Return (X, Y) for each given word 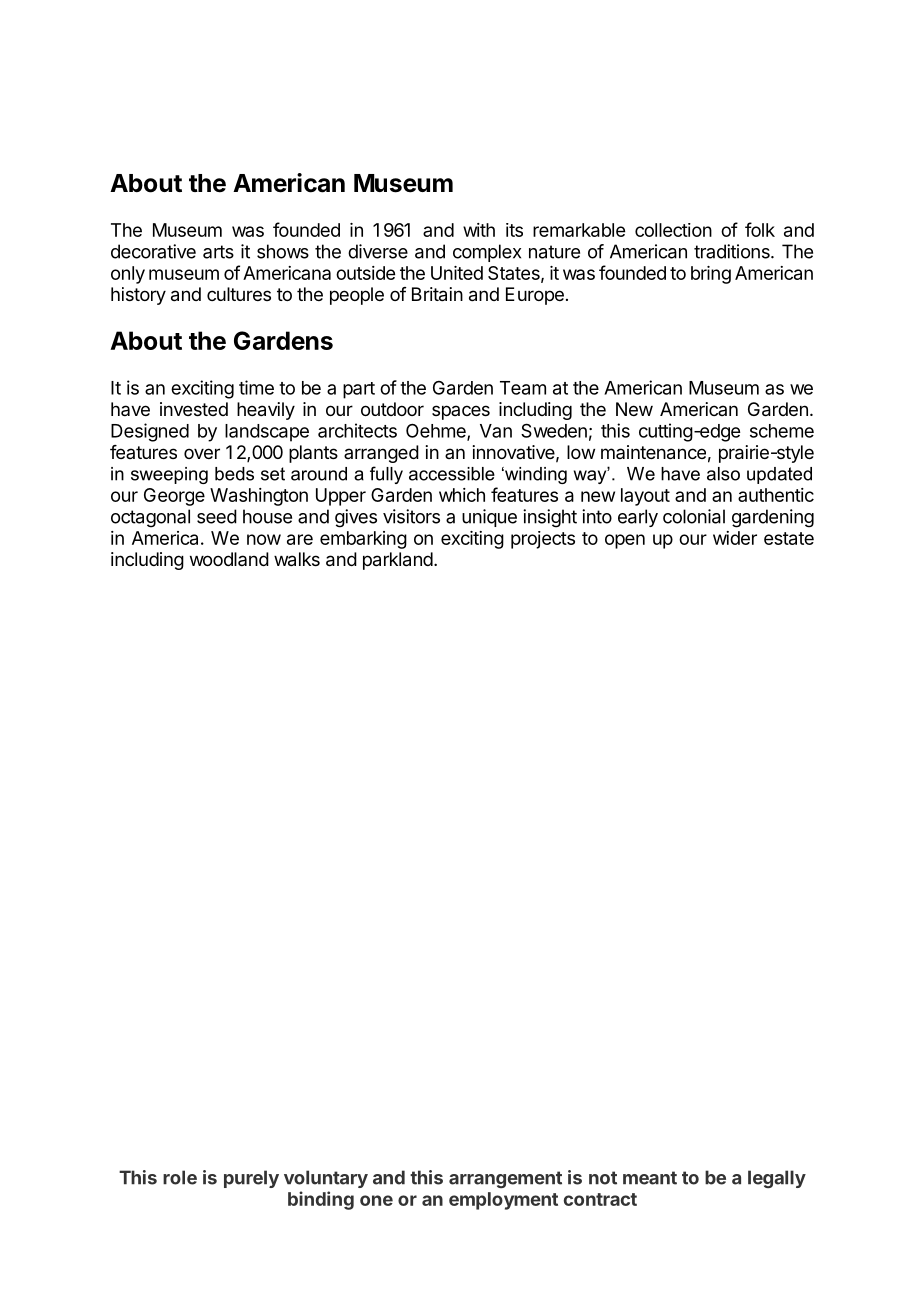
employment (503, 1201)
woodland (229, 559)
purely (251, 1179)
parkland (398, 561)
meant (650, 1178)
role (180, 1177)
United (457, 273)
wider (735, 538)
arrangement (505, 1179)
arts (218, 252)
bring (711, 275)
